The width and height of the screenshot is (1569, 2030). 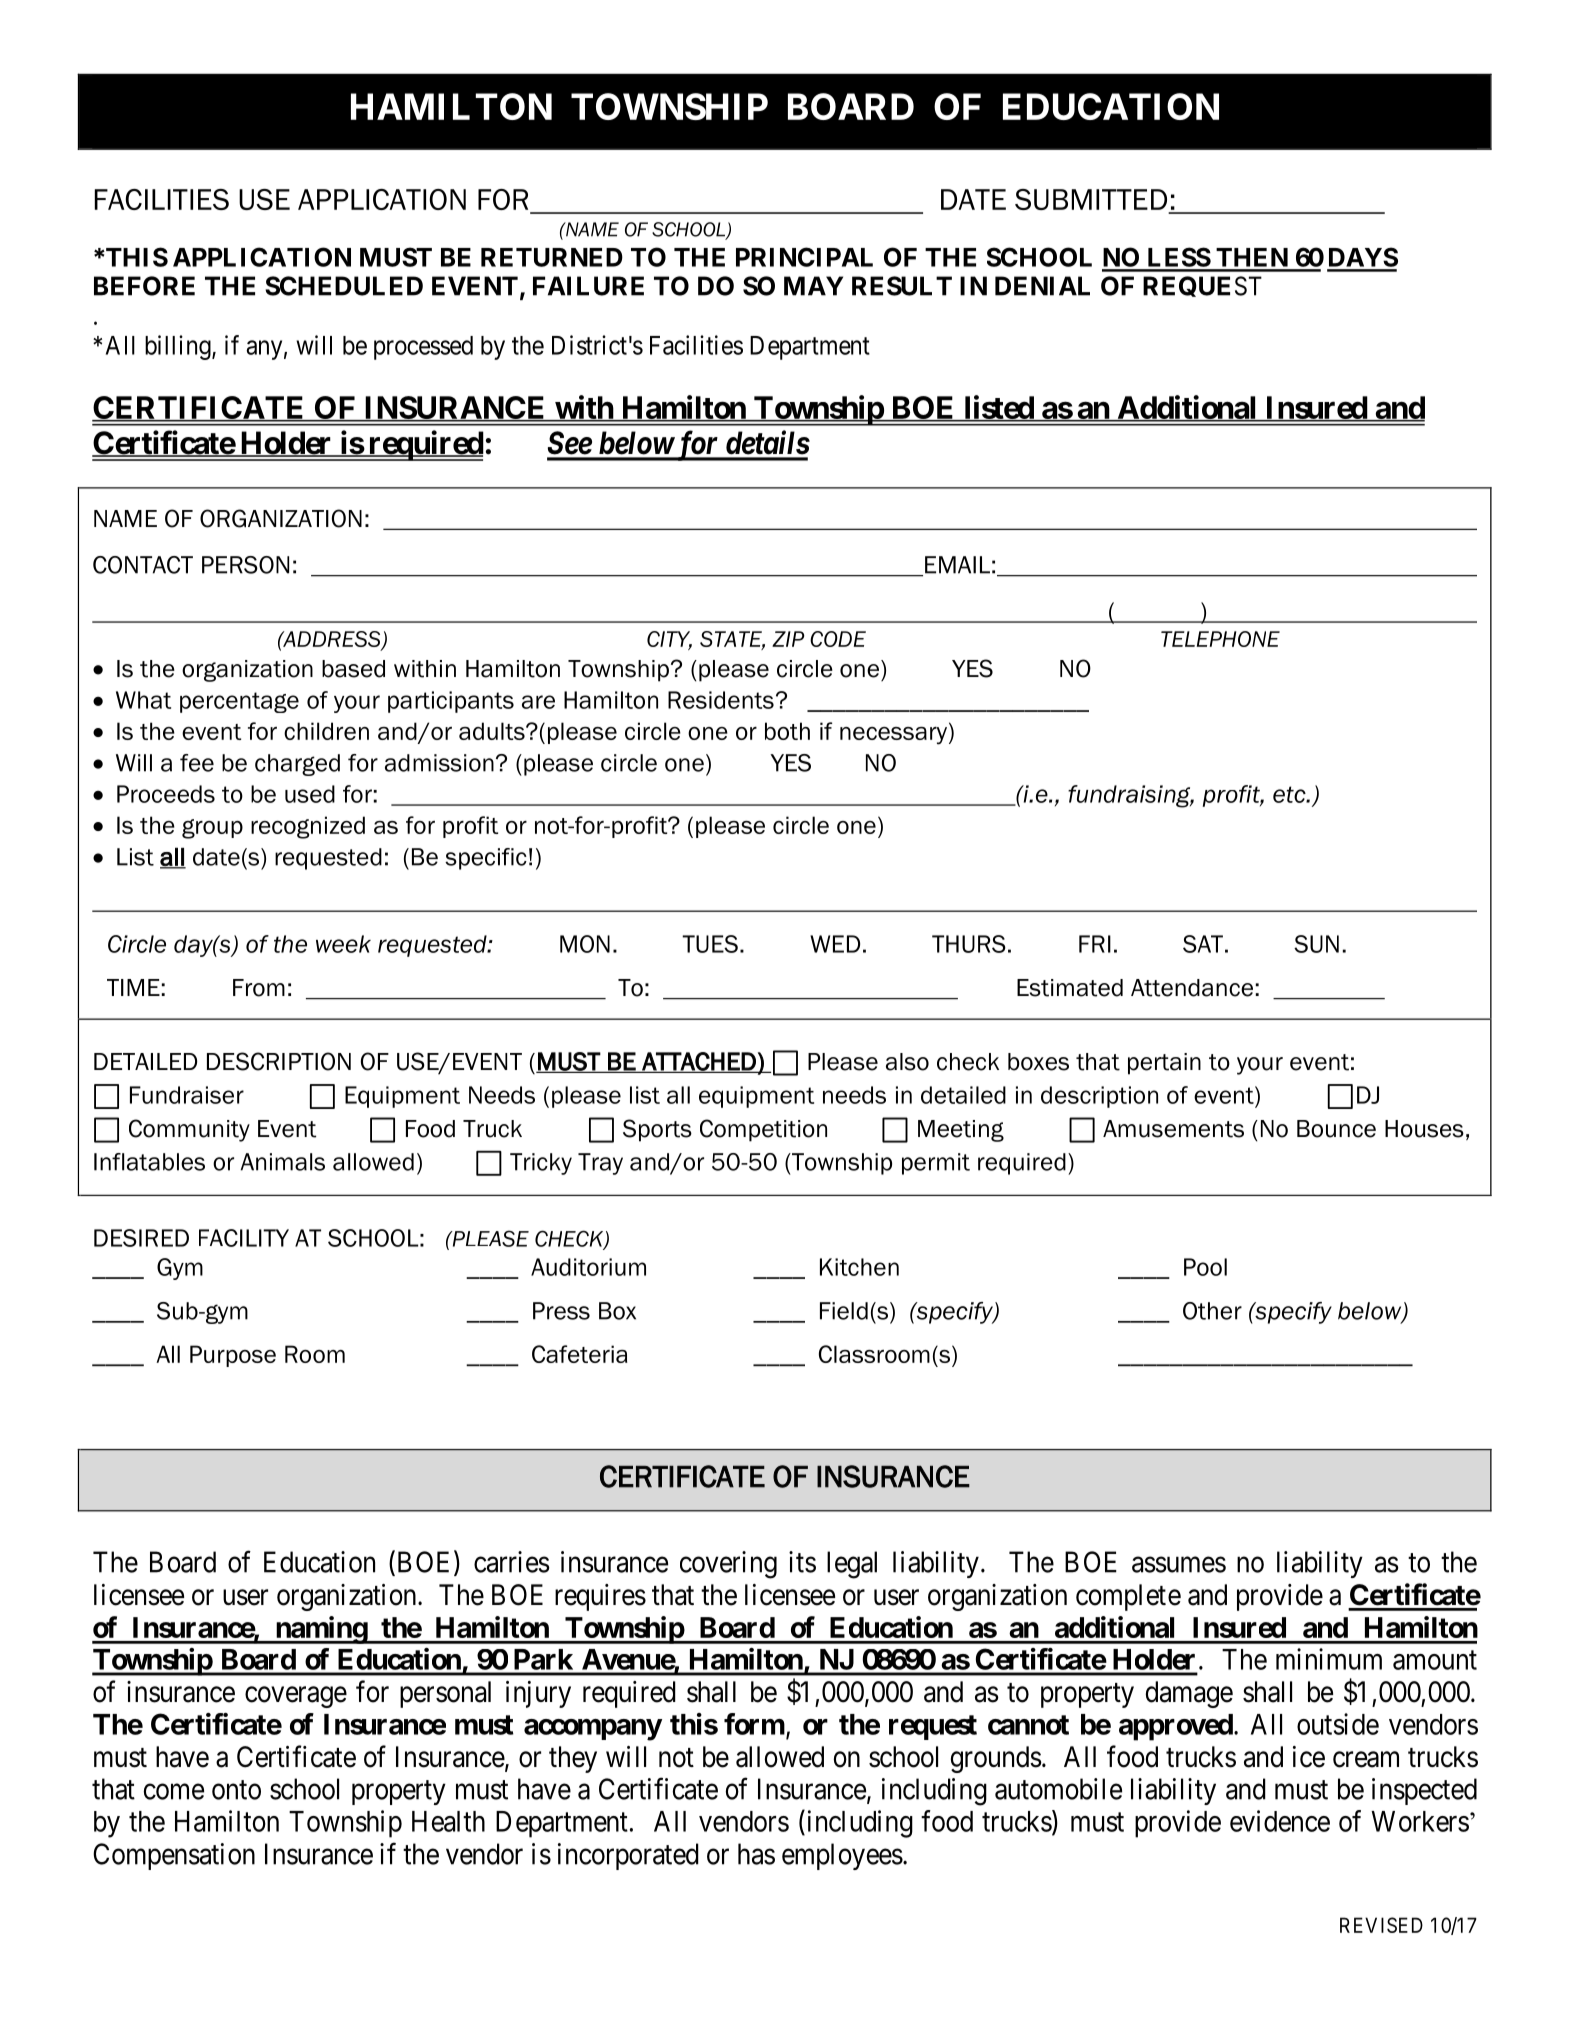 I want to click on ATTACHED, so click(x=699, y=1062).
